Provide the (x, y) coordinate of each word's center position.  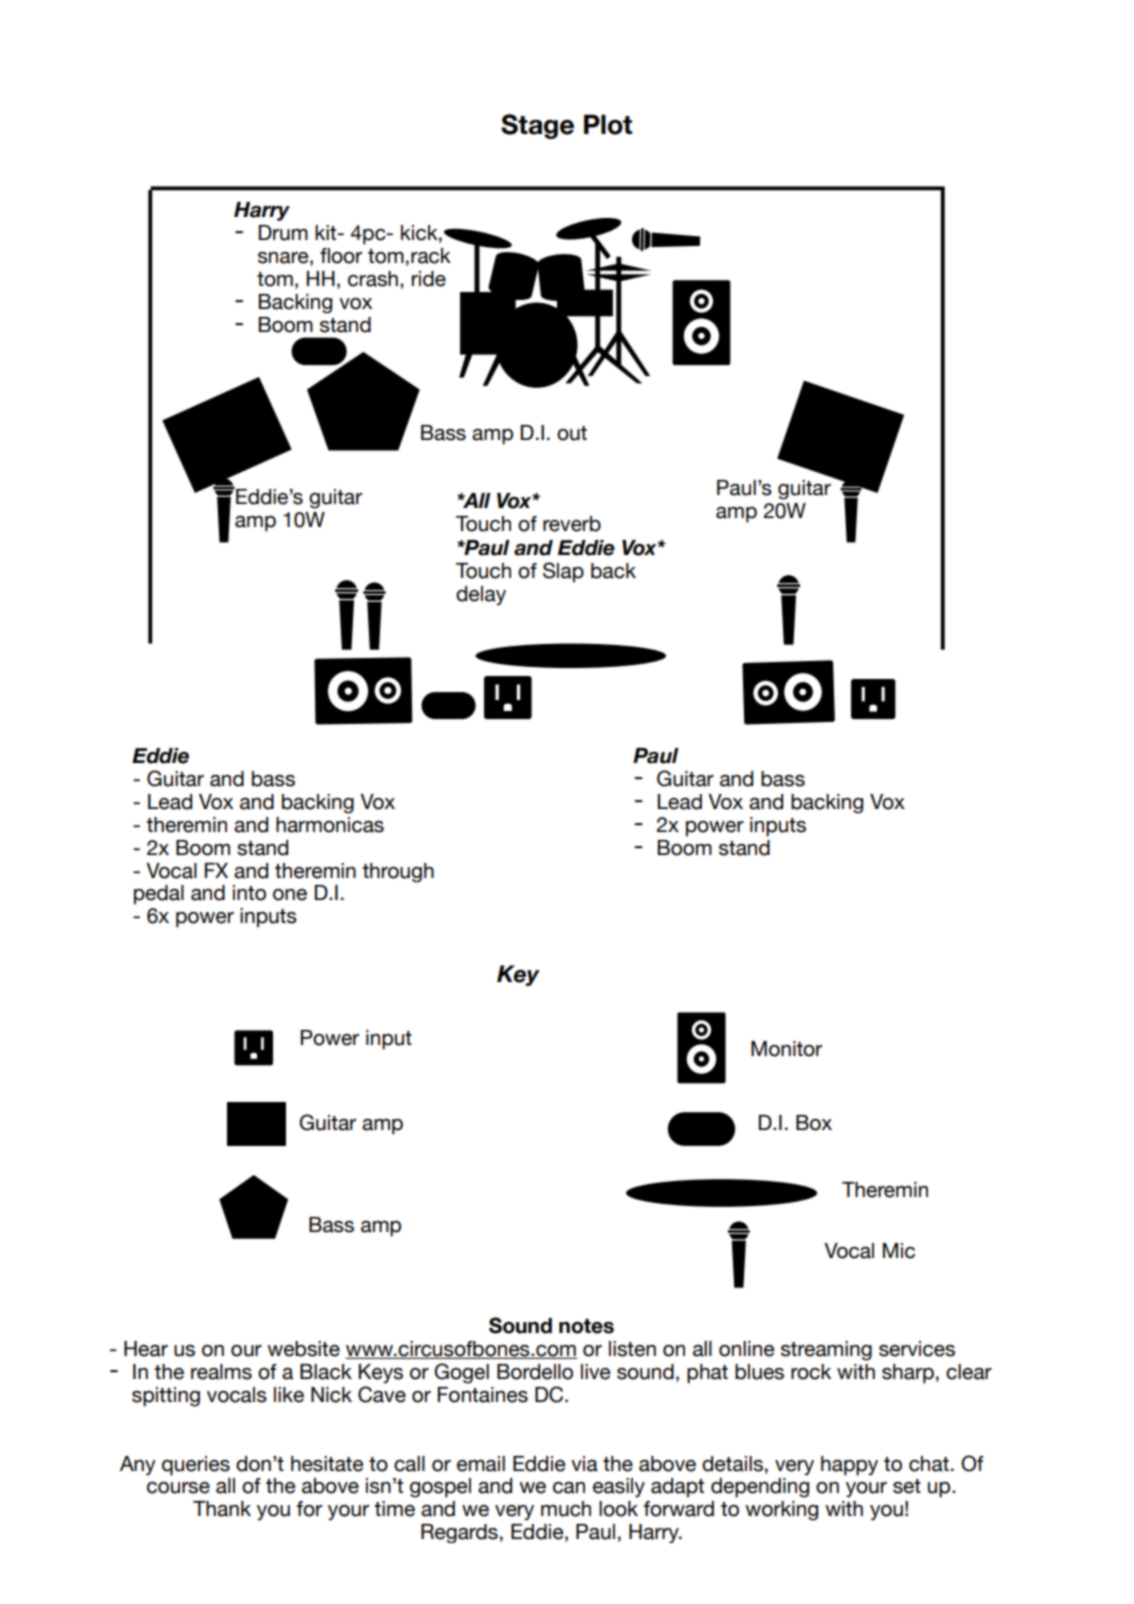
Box (814, 1123)
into (249, 893)
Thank (222, 1509)
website (303, 1349)
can (569, 1488)
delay (481, 596)
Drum (283, 233)
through (398, 873)
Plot (608, 124)
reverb (572, 524)
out (572, 433)
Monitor (786, 1049)
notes (586, 1326)
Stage (537, 126)
